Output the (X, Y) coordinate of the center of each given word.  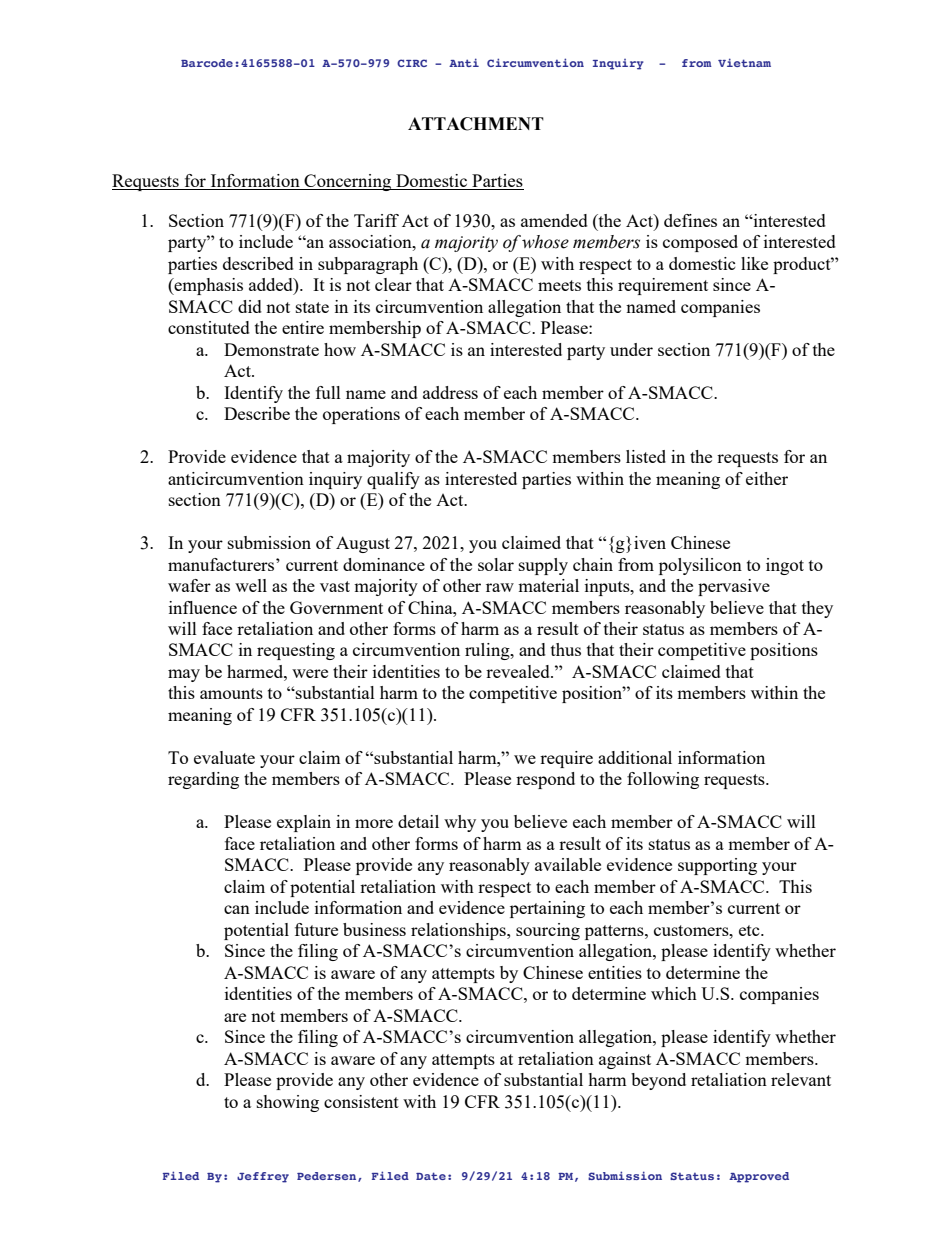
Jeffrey (263, 1177)
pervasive (734, 587)
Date (431, 1176)
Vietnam (744, 62)
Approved (759, 1177)
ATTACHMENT (476, 124)
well (251, 585)
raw (500, 587)
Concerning (348, 182)
